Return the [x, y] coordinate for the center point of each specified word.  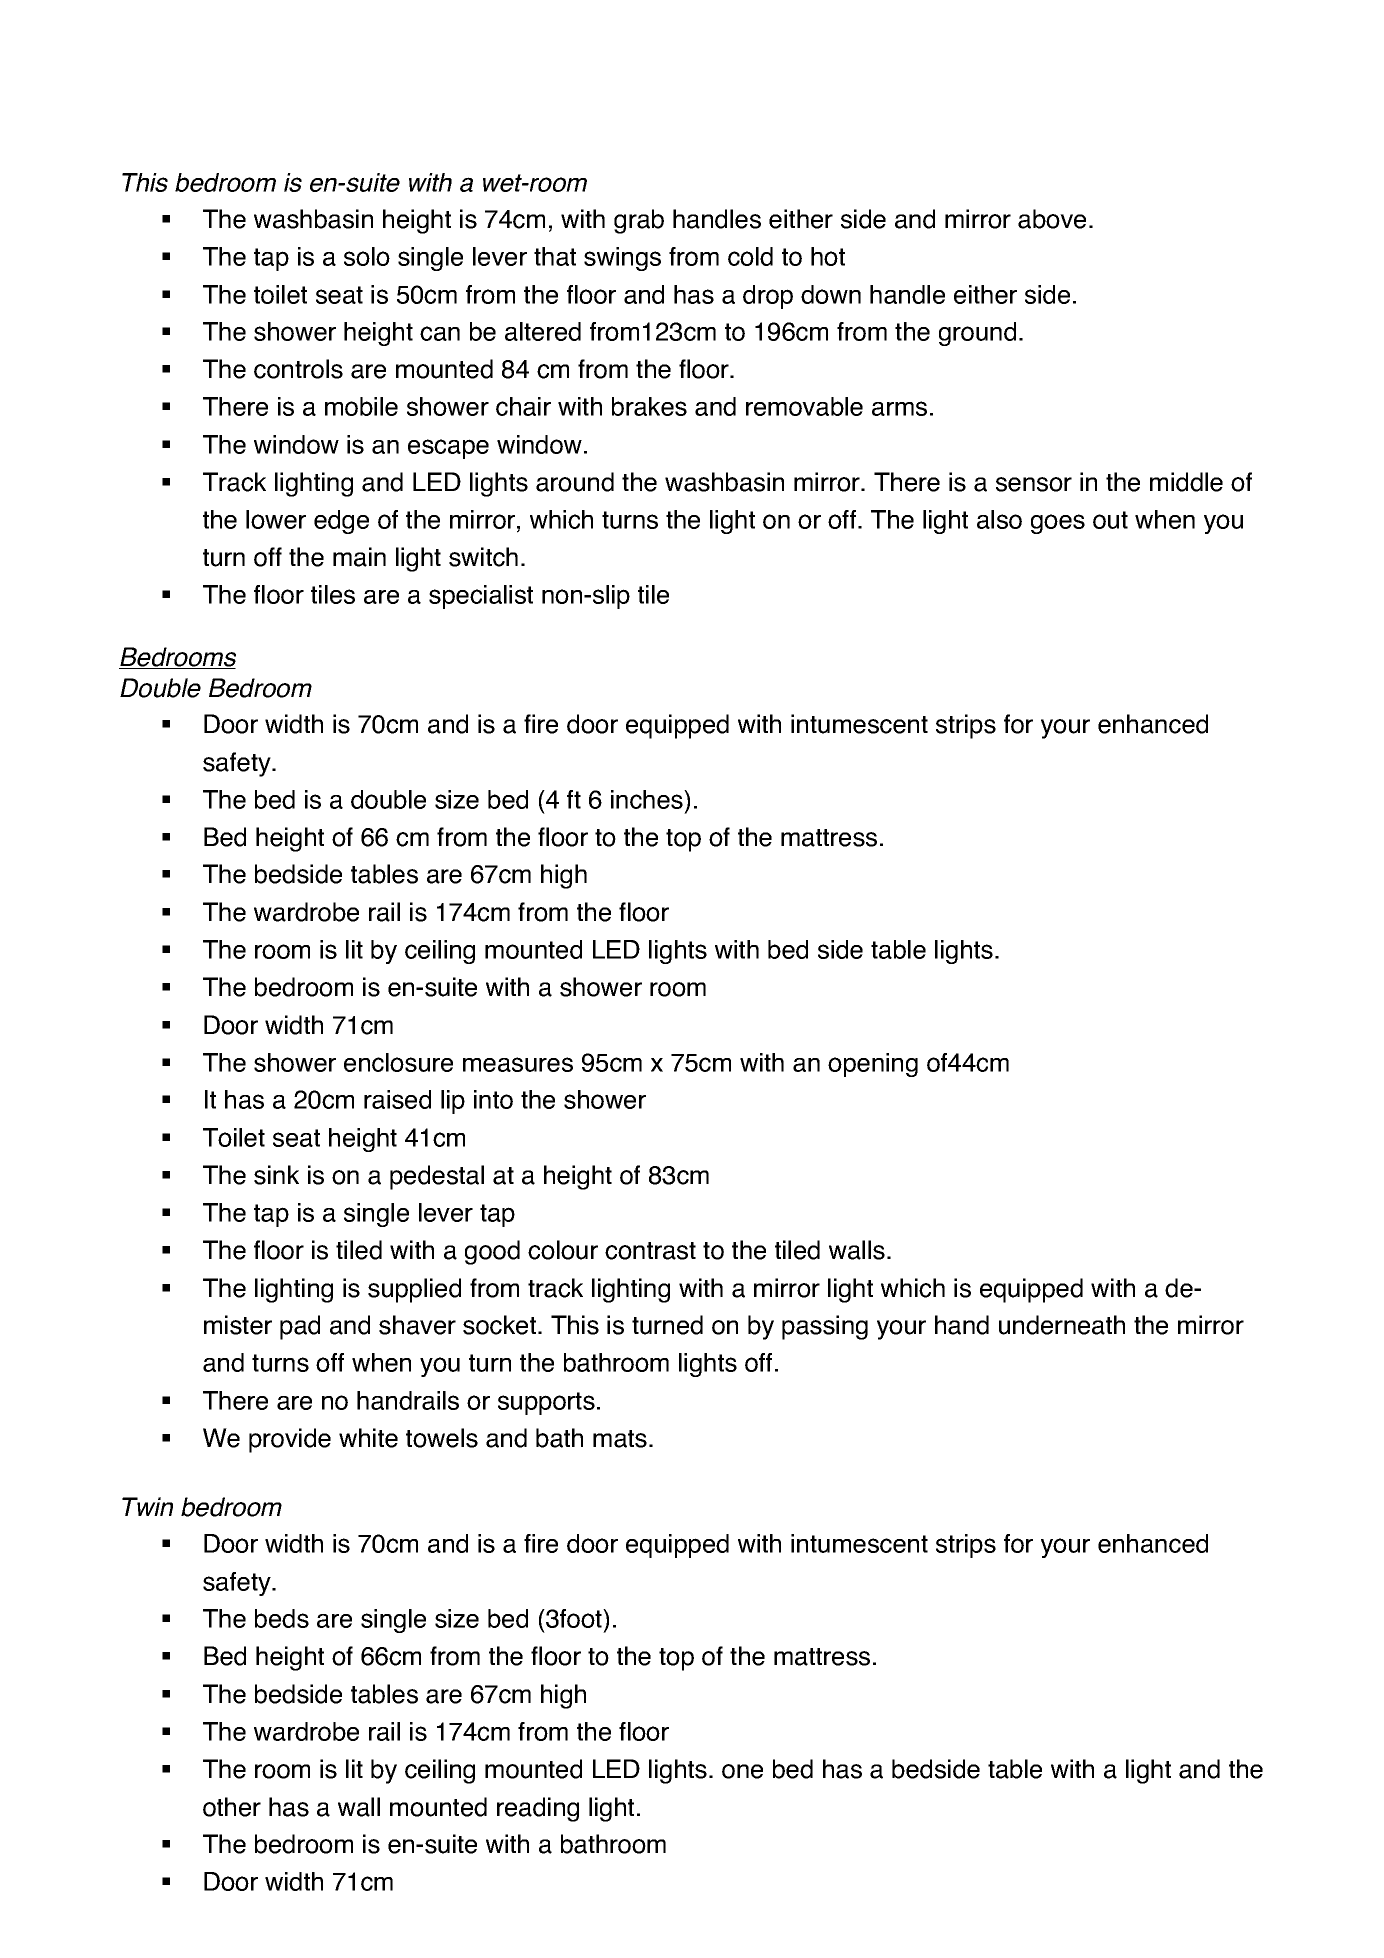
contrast [650, 1251]
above [1052, 219]
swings [622, 259]
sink [276, 1175]
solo [367, 256]
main [359, 557]
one [742, 1771]
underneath [1062, 1325]
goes [1058, 524]
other [232, 1807]
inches [648, 799]
